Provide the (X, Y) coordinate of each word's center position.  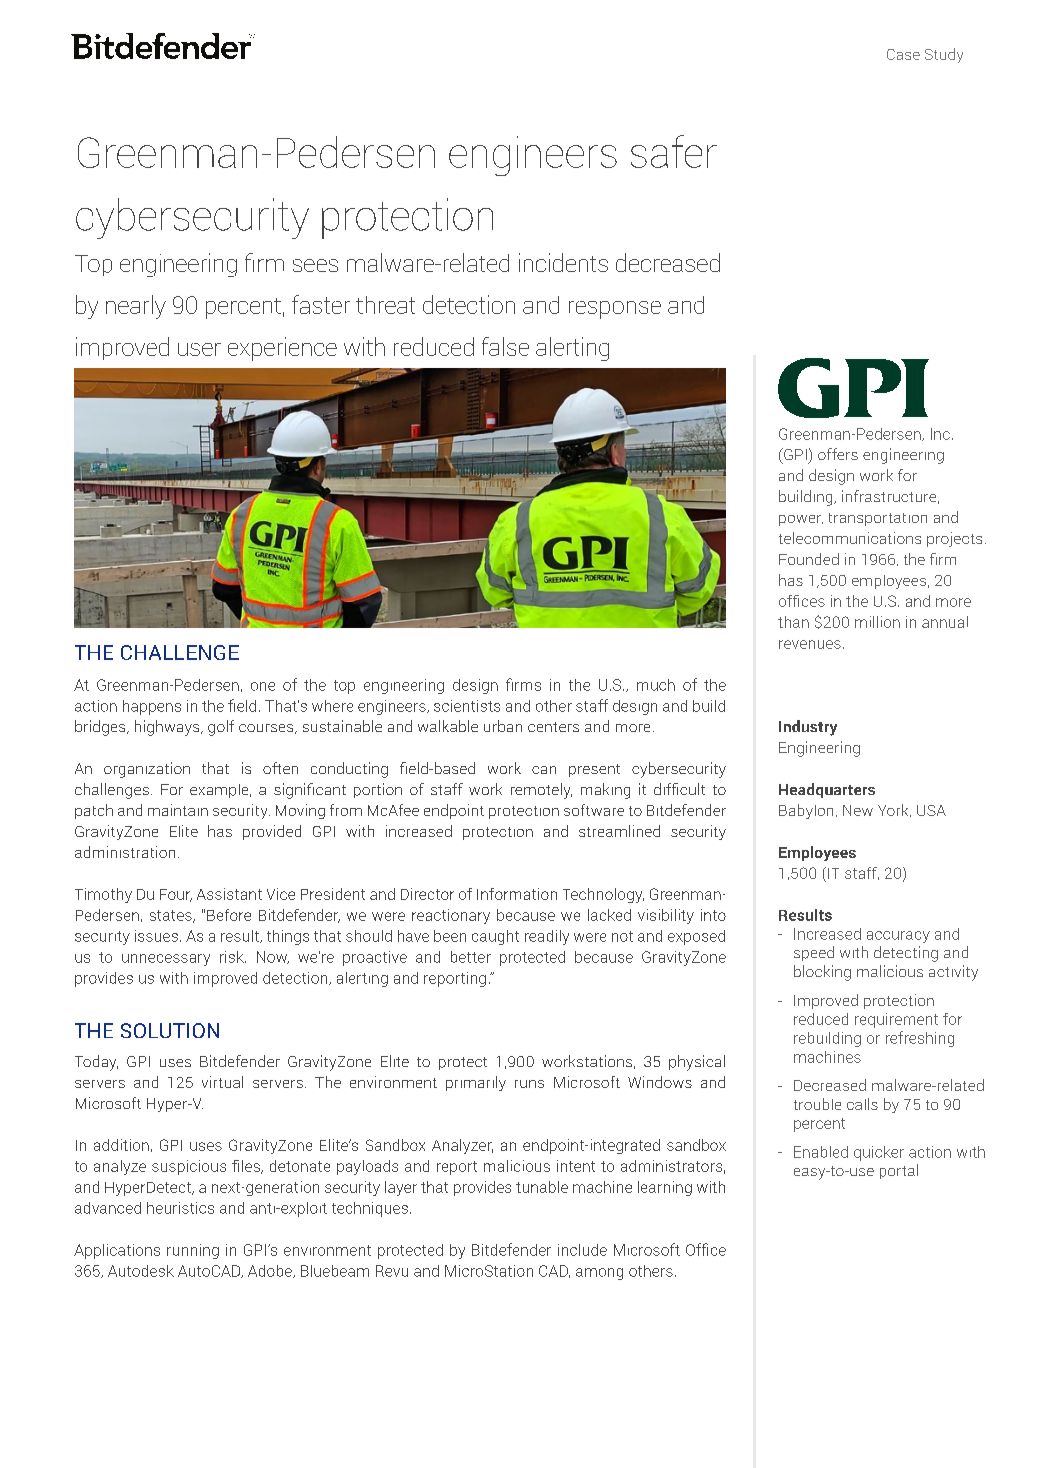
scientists (467, 706)
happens (152, 707)
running (193, 1251)
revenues (810, 644)
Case (903, 54)
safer (674, 151)
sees (315, 265)
